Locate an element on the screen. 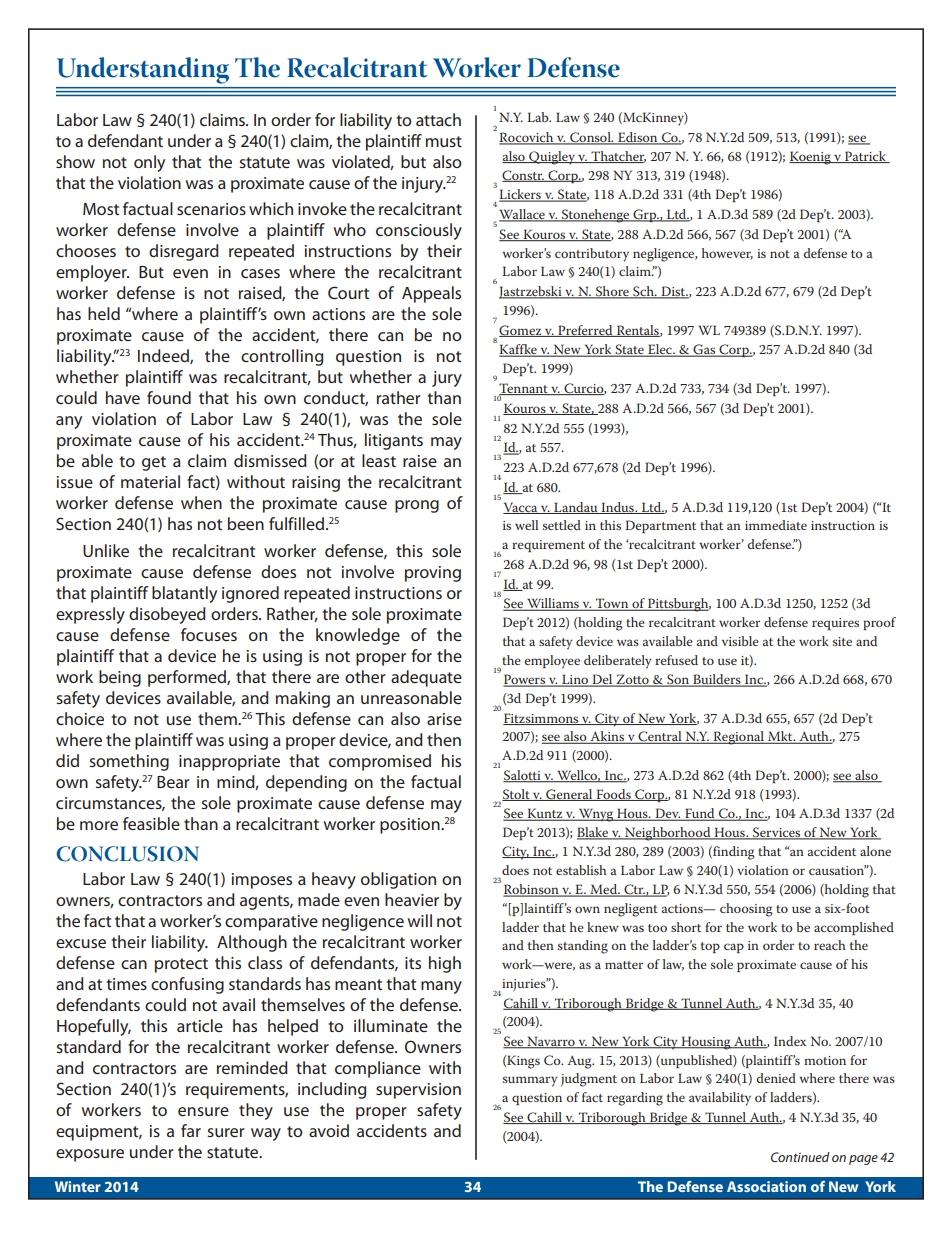 The image size is (952, 1233). only is located at coordinates (149, 163).
